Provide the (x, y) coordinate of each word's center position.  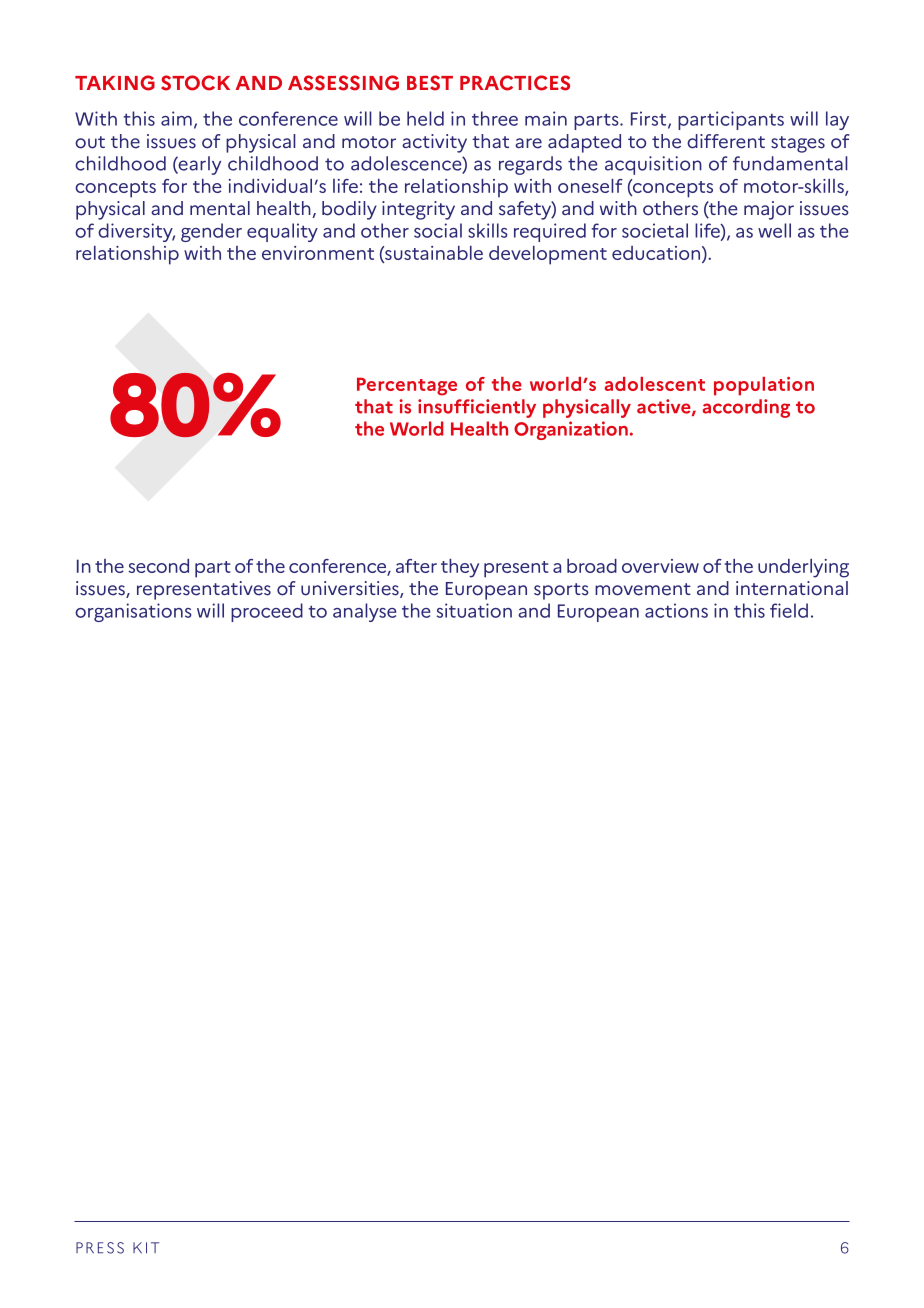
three (495, 118)
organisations (133, 612)
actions (676, 610)
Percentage (407, 386)
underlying (803, 568)
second (158, 566)
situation (474, 610)
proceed (267, 612)
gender (211, 232)
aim (176, 118)
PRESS (100, 1248)
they (460, 568)
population (764, 386)
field (789, 610)
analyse (364, 612)
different (726, 141)
